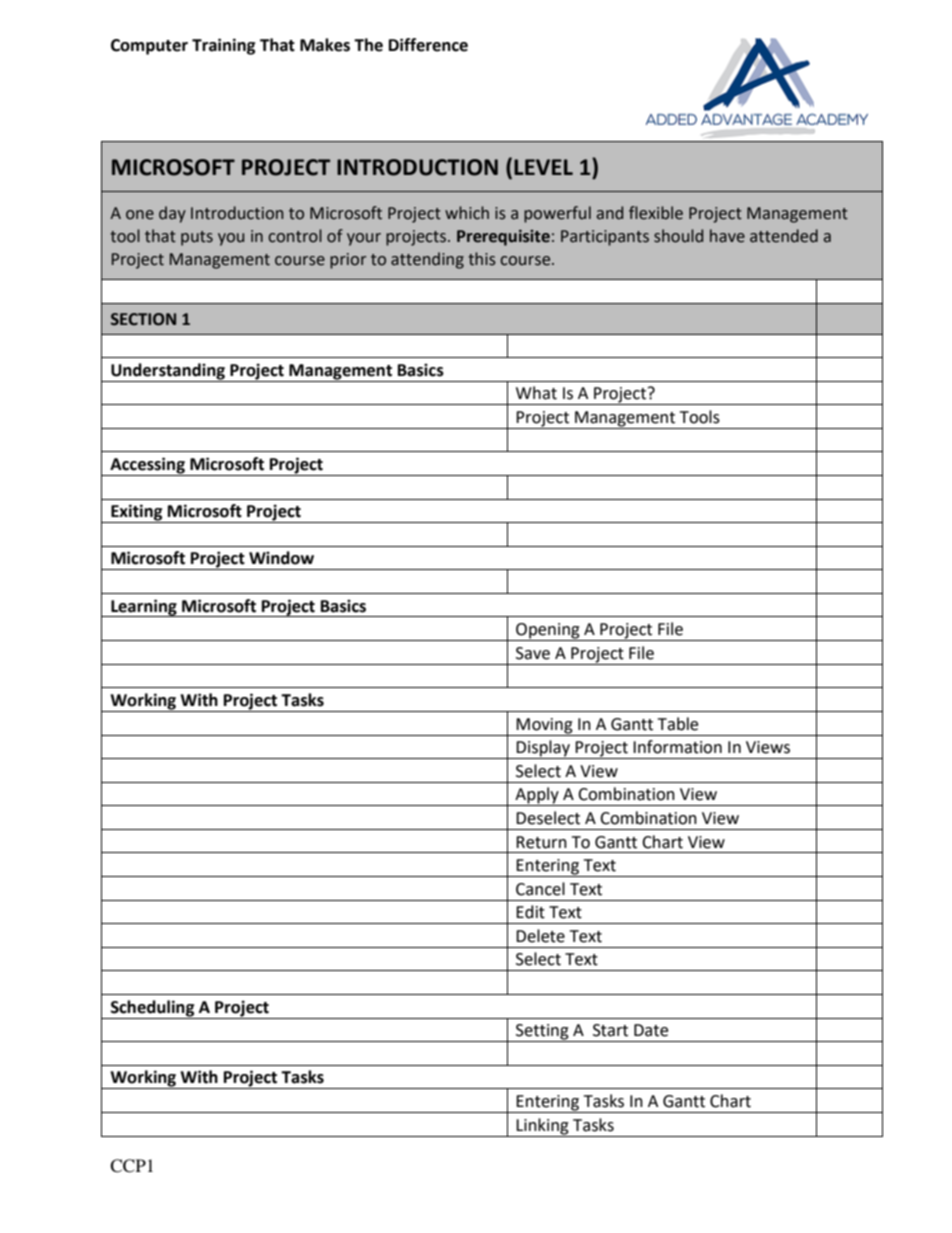  What do you see at coordinates (428, 45) in the document?
I see `Difference` at bounding box center [428, 45].
